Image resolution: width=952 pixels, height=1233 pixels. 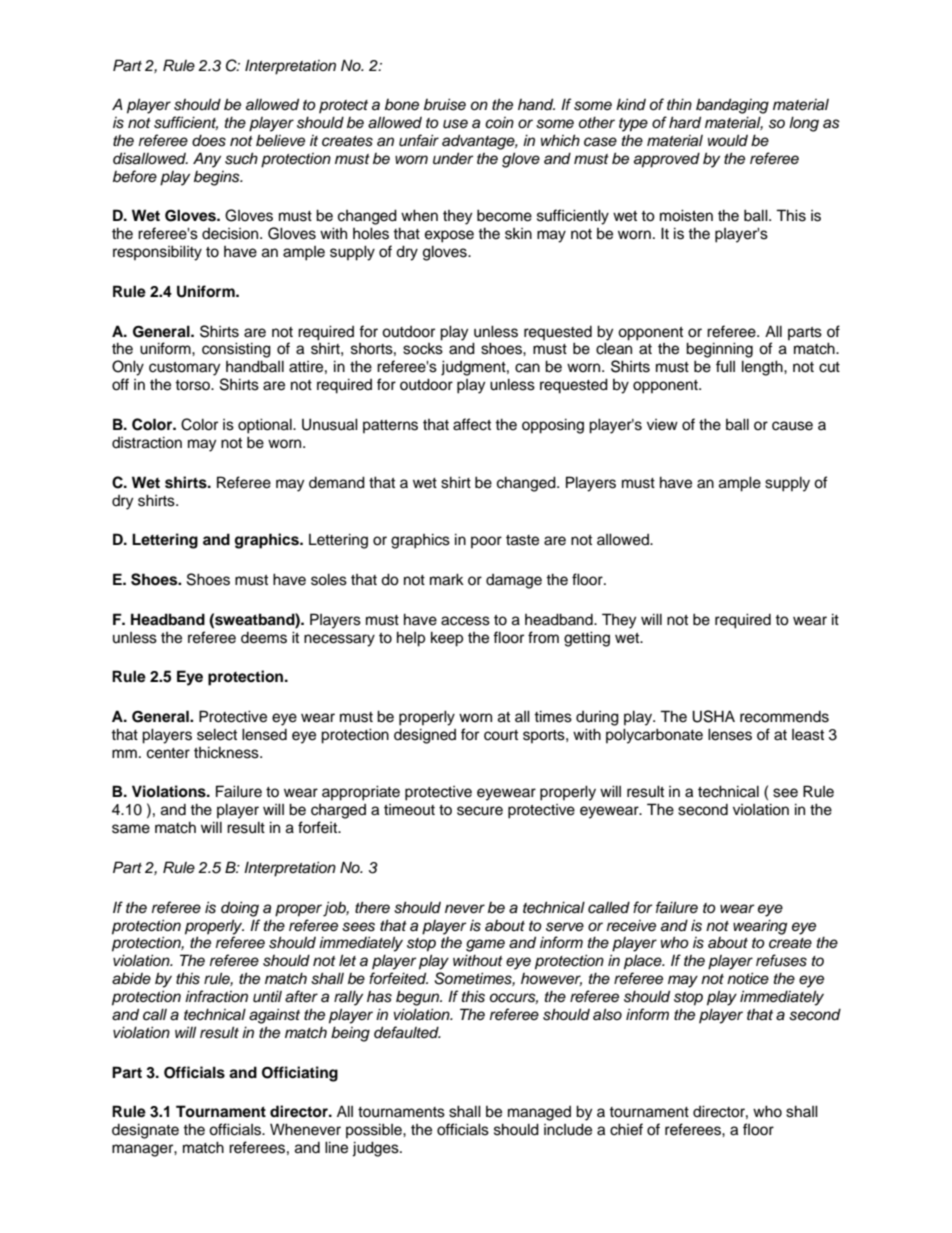 What do you see at coordinates (217, 734) in the document?
I see `select` at bounding box center [217, 734].
